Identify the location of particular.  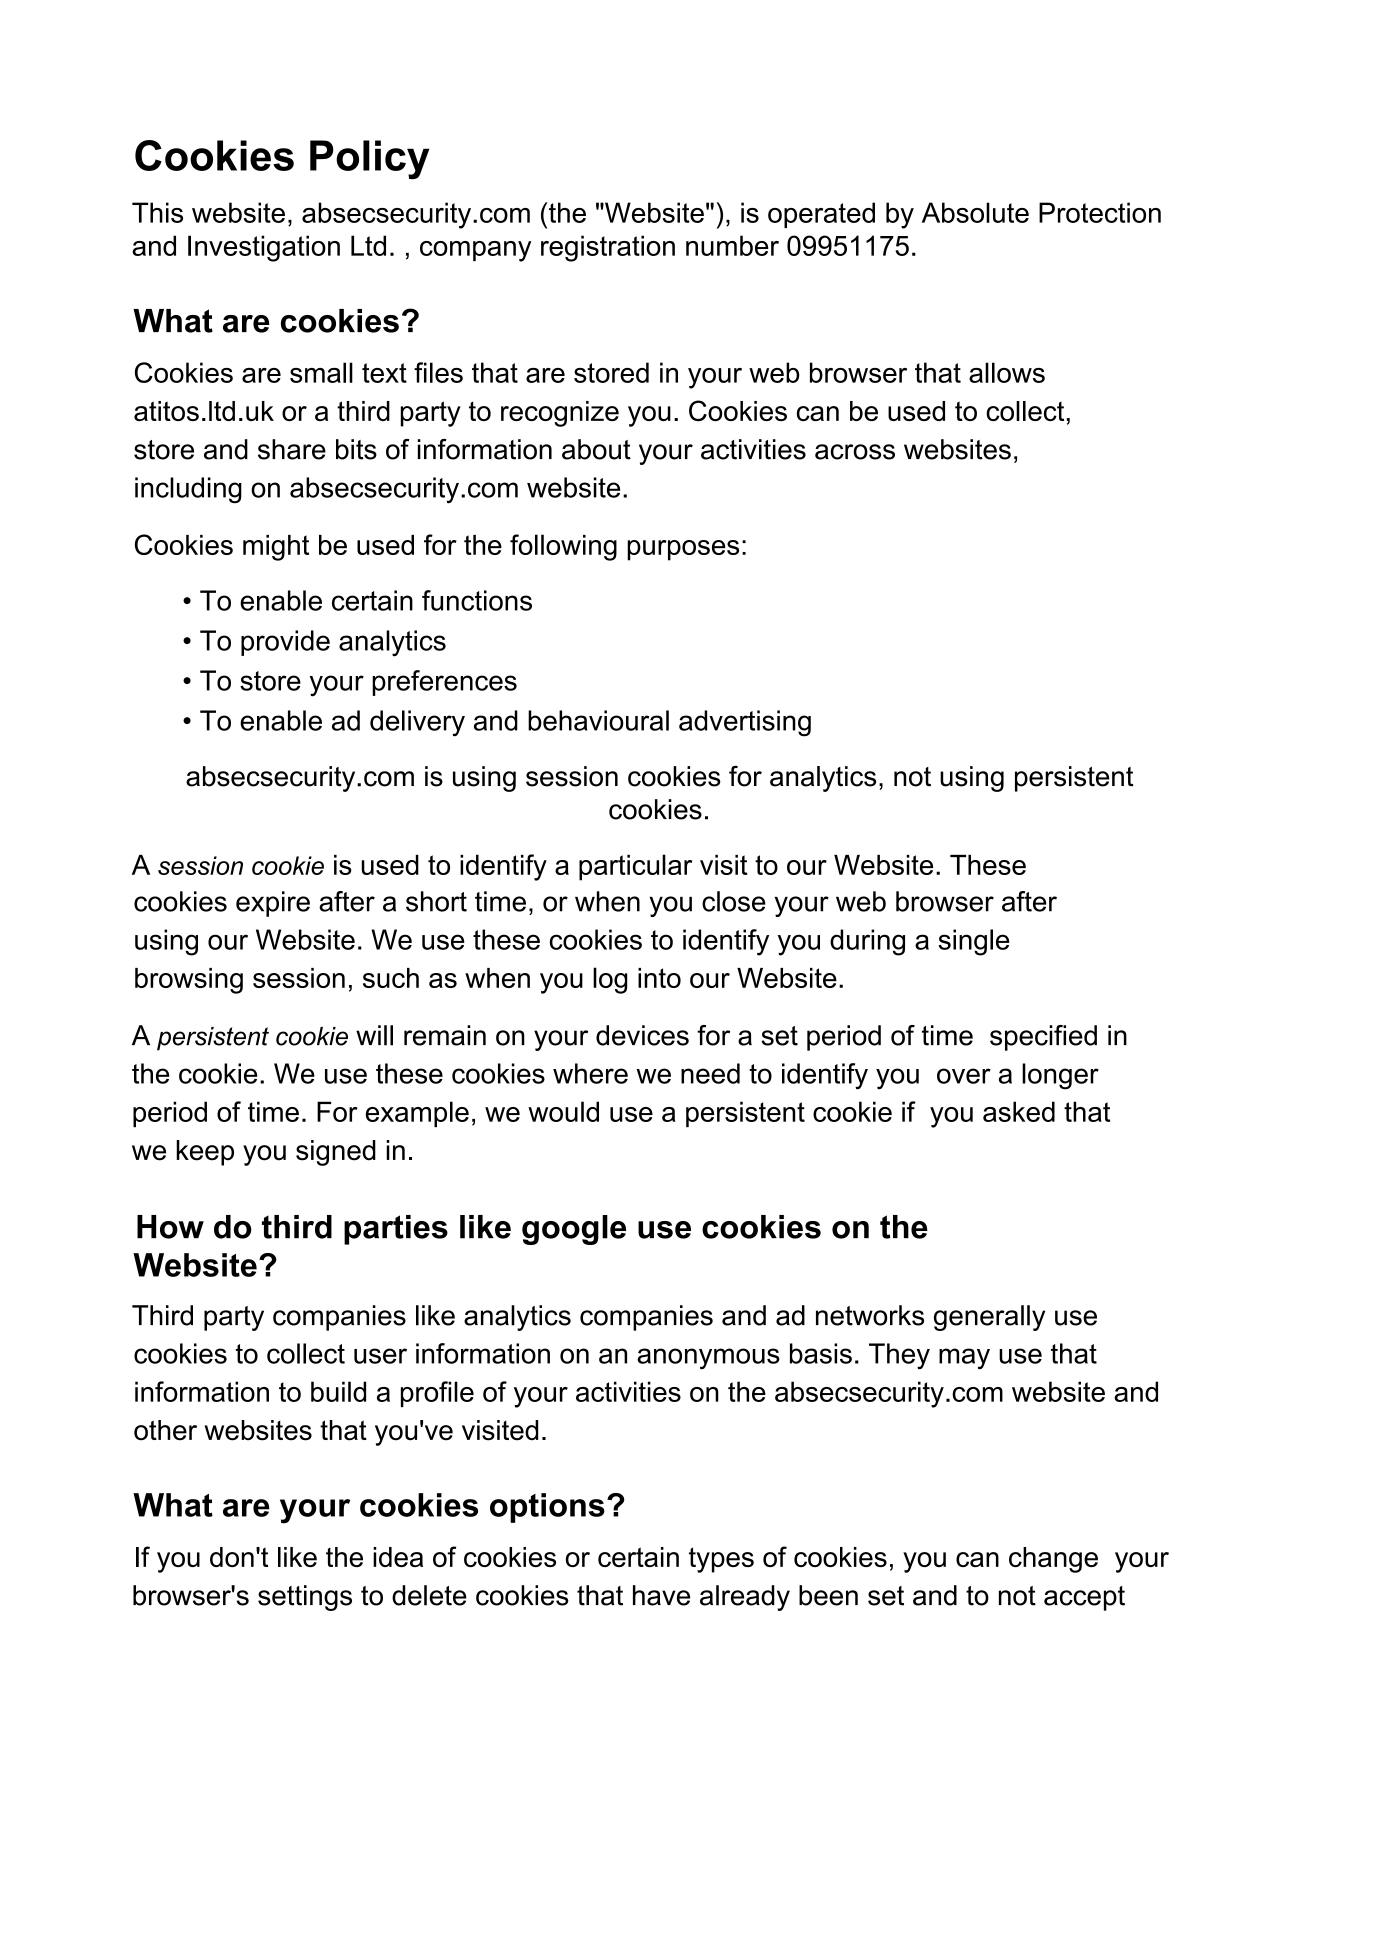
(635, 867).
